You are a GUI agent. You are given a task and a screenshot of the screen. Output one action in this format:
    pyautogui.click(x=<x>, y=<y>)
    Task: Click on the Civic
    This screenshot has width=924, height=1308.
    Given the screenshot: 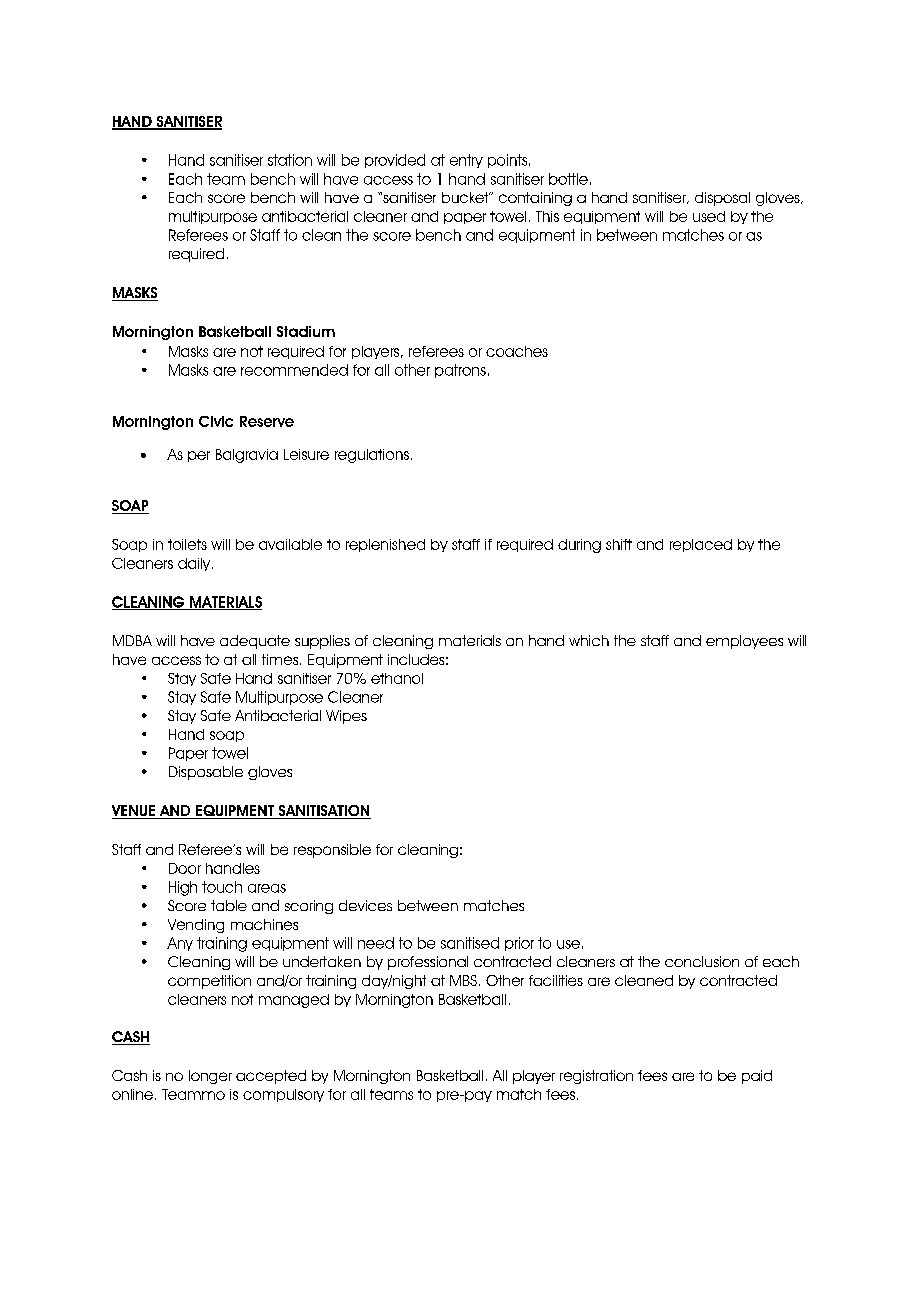 What is the action you would take?
    pyautogui.click(x=216, y=421)
